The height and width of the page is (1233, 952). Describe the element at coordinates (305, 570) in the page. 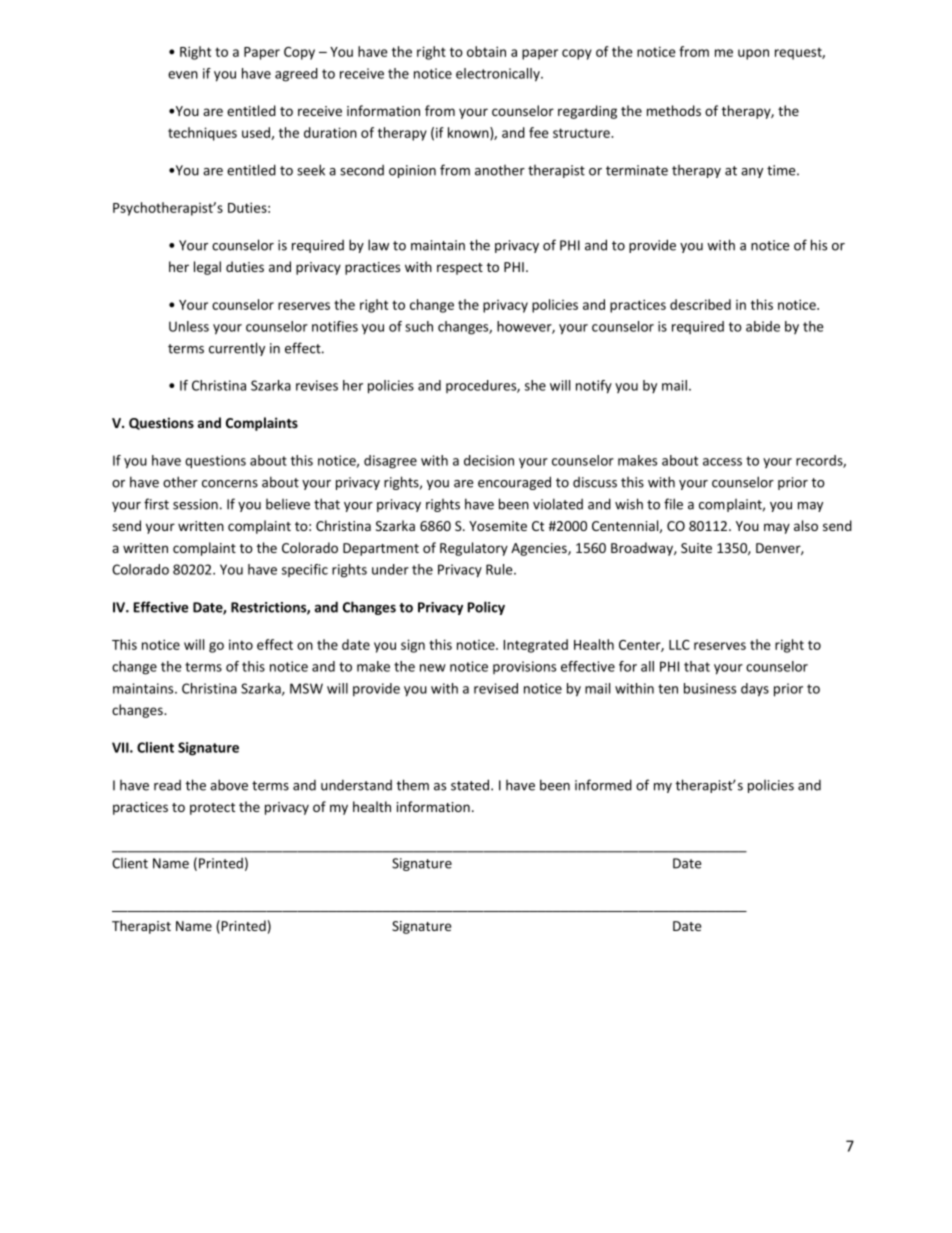

I see `specific` at that location.
